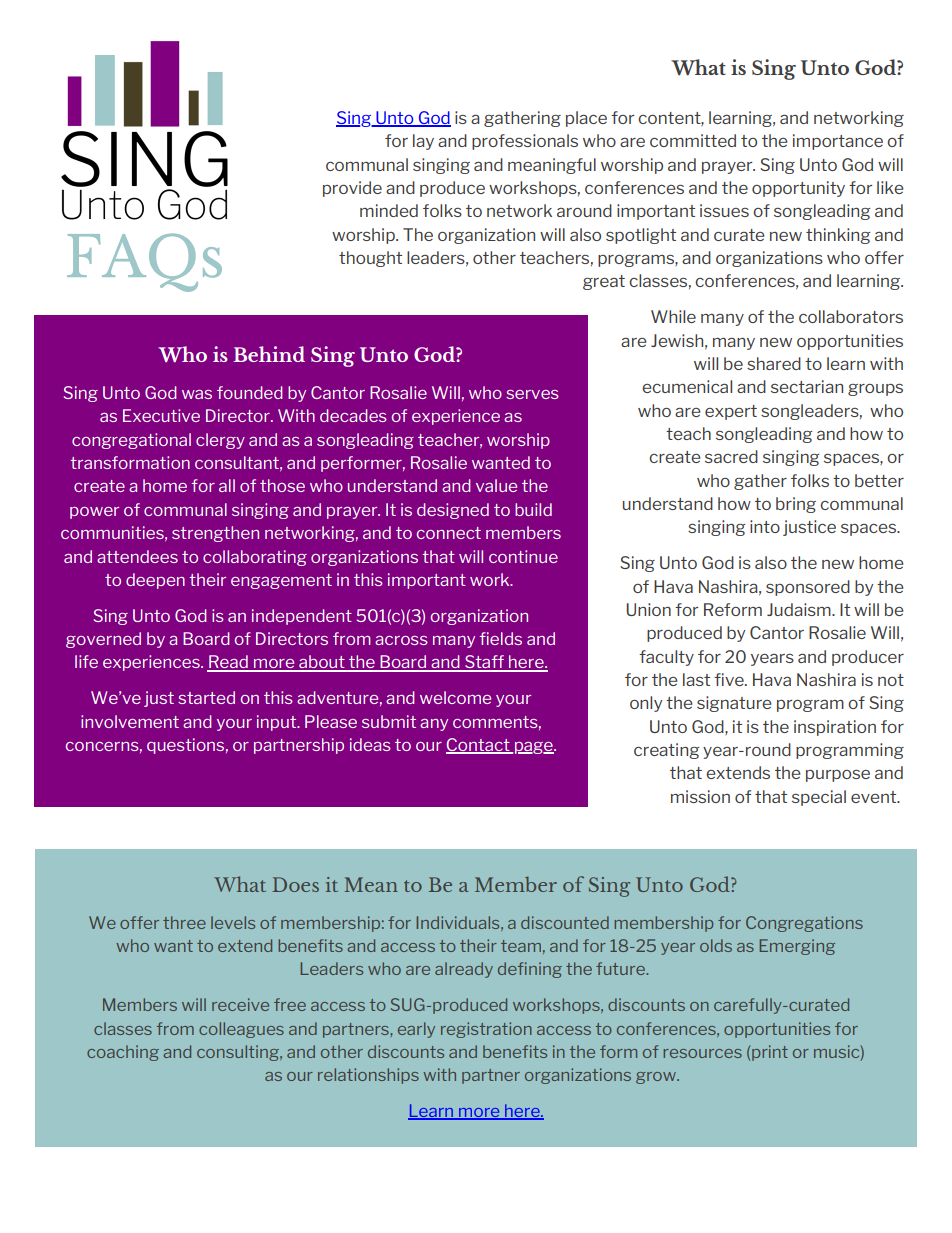 This image has height=1233, width=952. Describe the element at coordinates (838, 142) in the image. I see `importance` at that location.
